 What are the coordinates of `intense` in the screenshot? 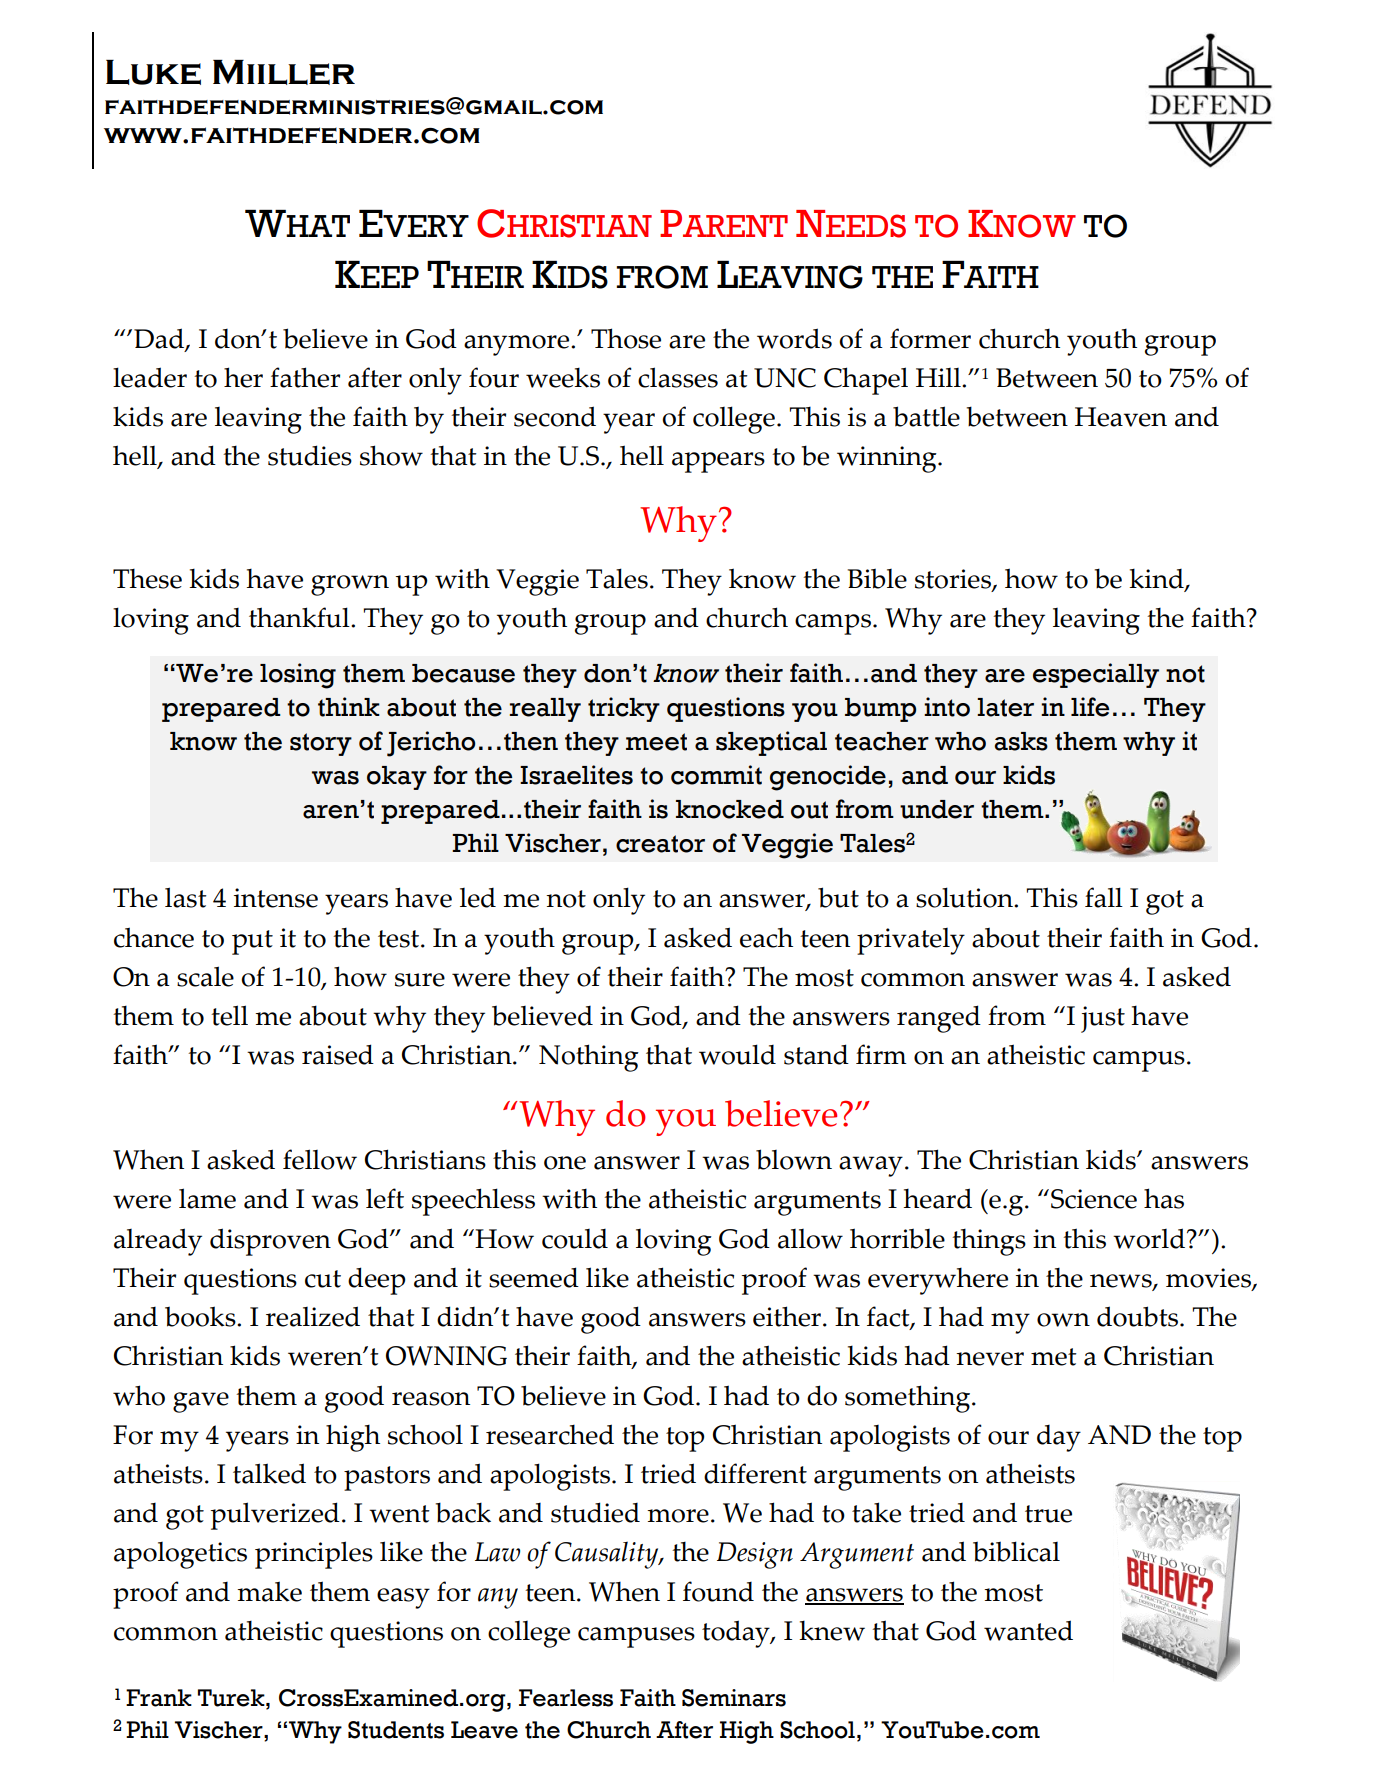 It's located at (276, 898).
